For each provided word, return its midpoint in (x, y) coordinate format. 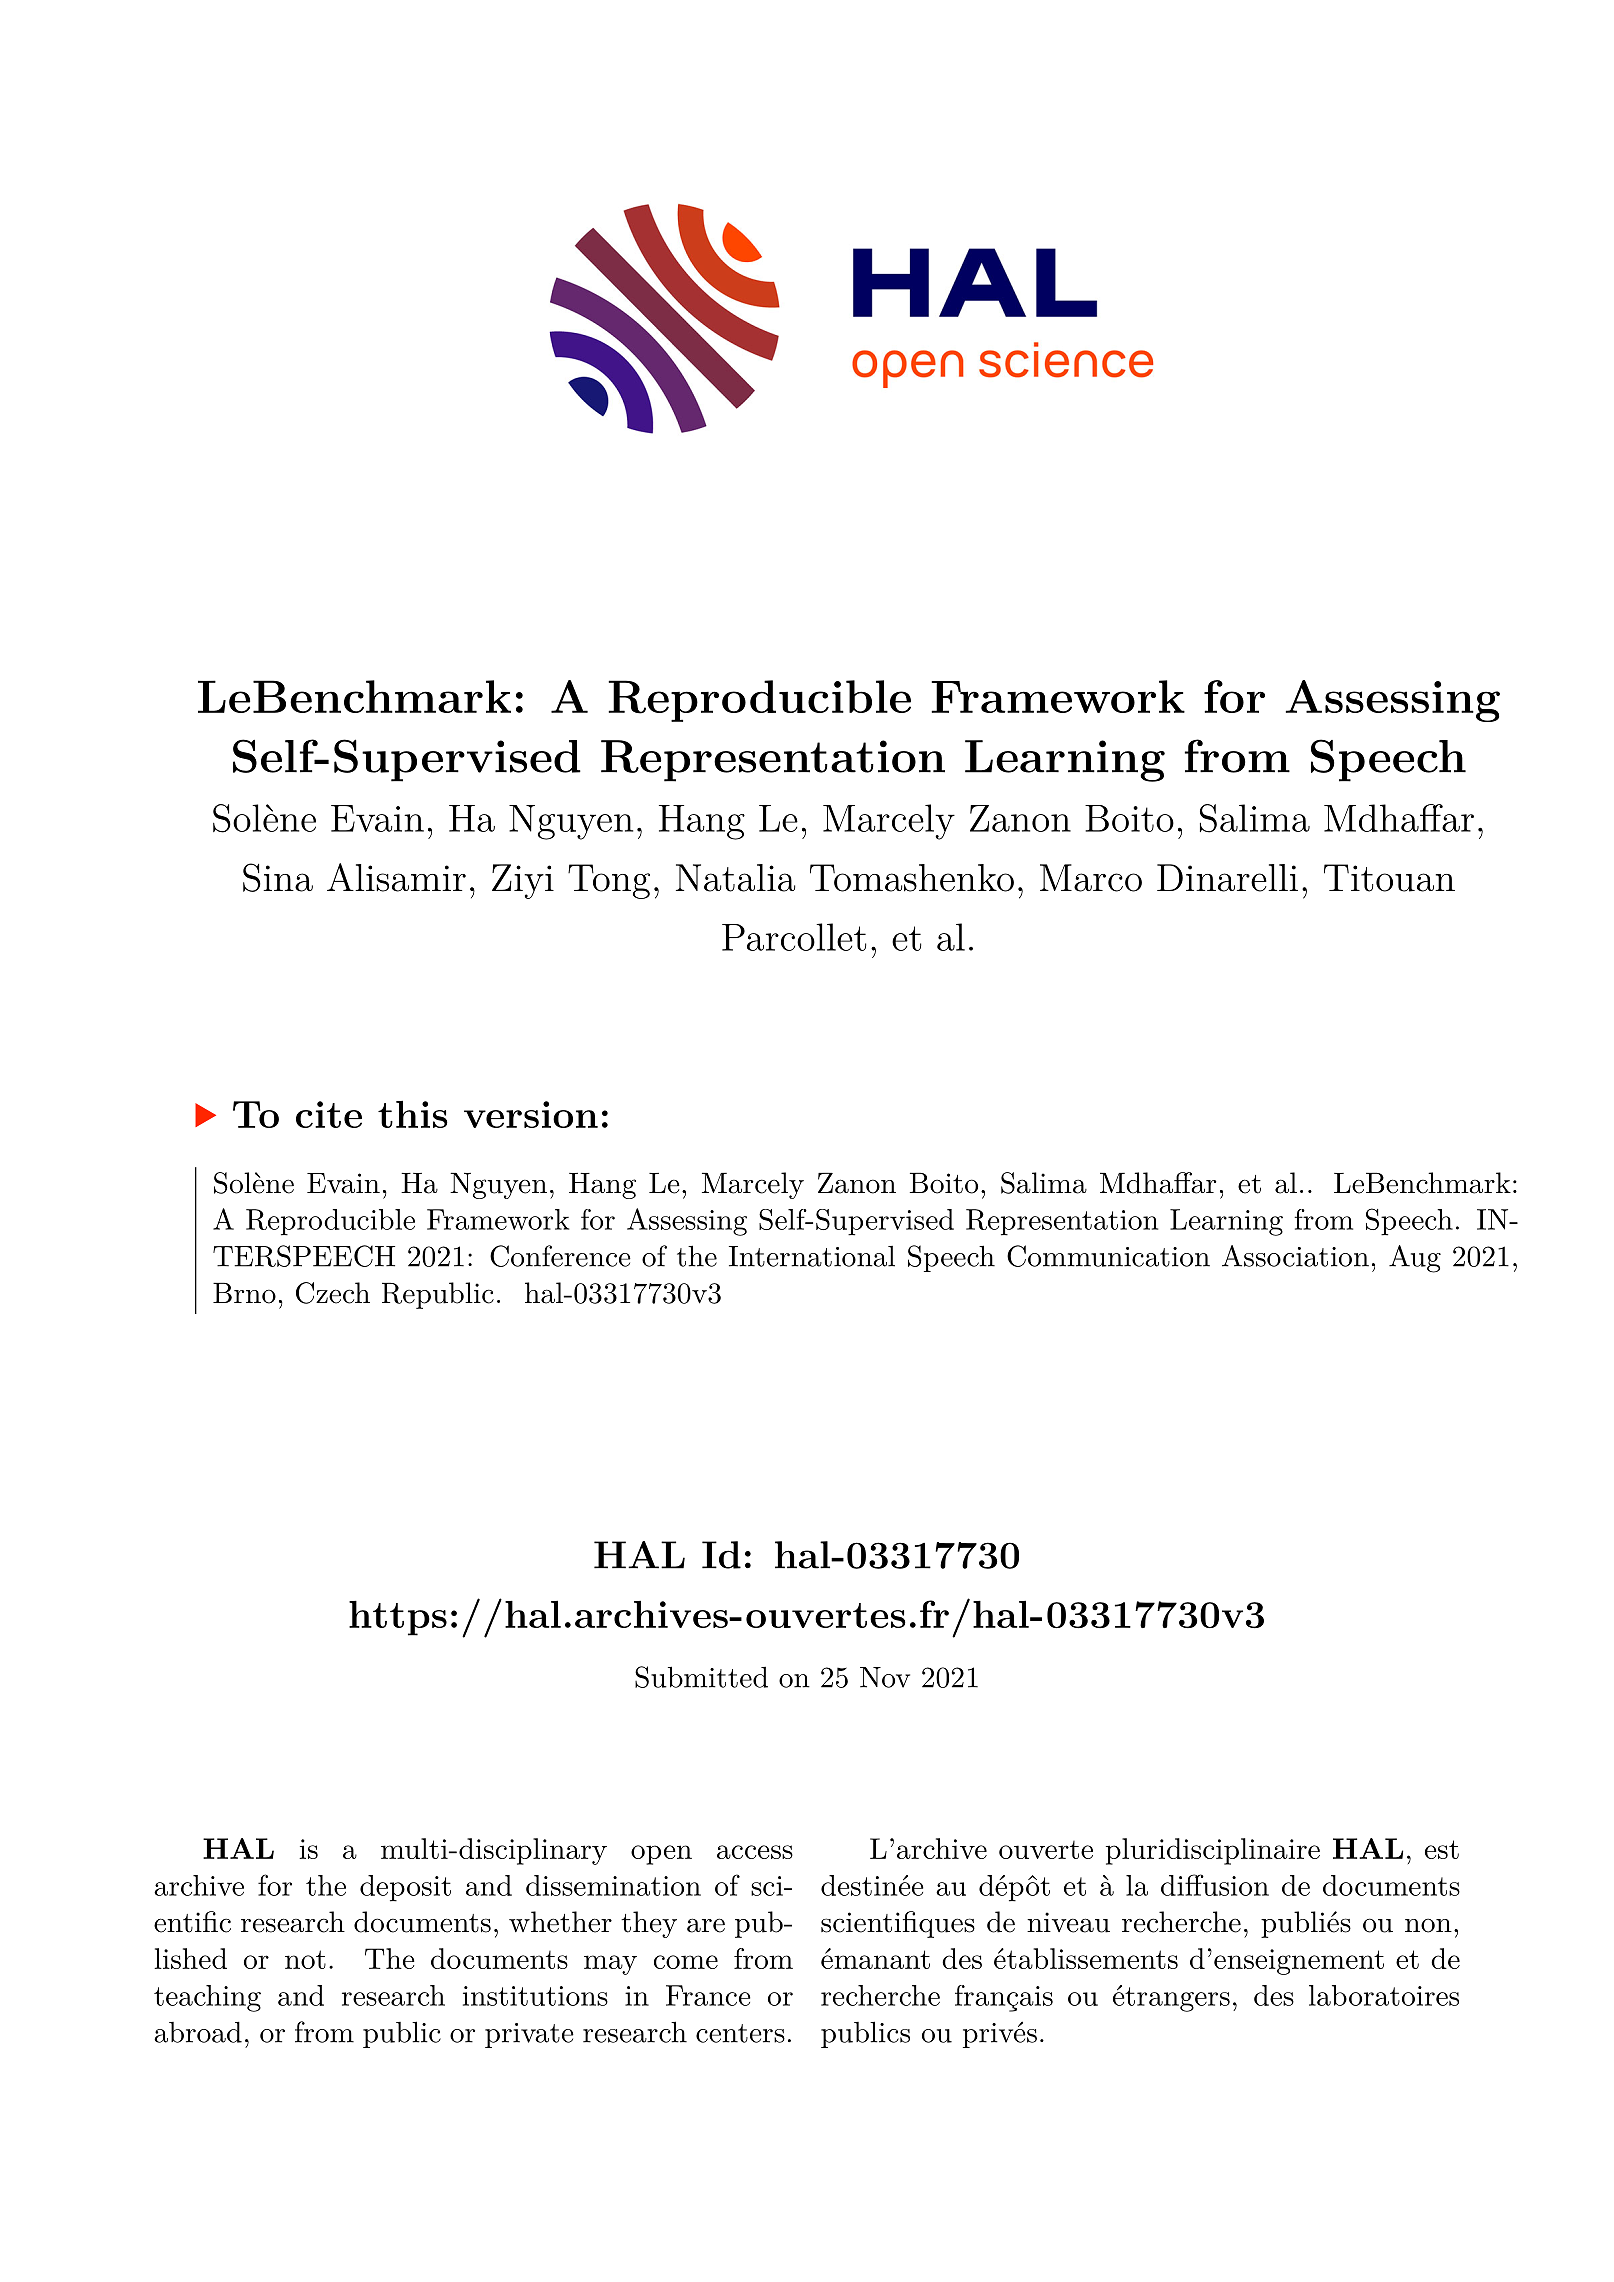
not (305, 1959)
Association (1295, 1256)
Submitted (701, 1677)
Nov (885, 1677)
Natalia (735, 878)
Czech (333, 1293)
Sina (278, 877)
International (812, 1256)
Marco (1091, 878)
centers (740, 2033)
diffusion (1215, 1885)
